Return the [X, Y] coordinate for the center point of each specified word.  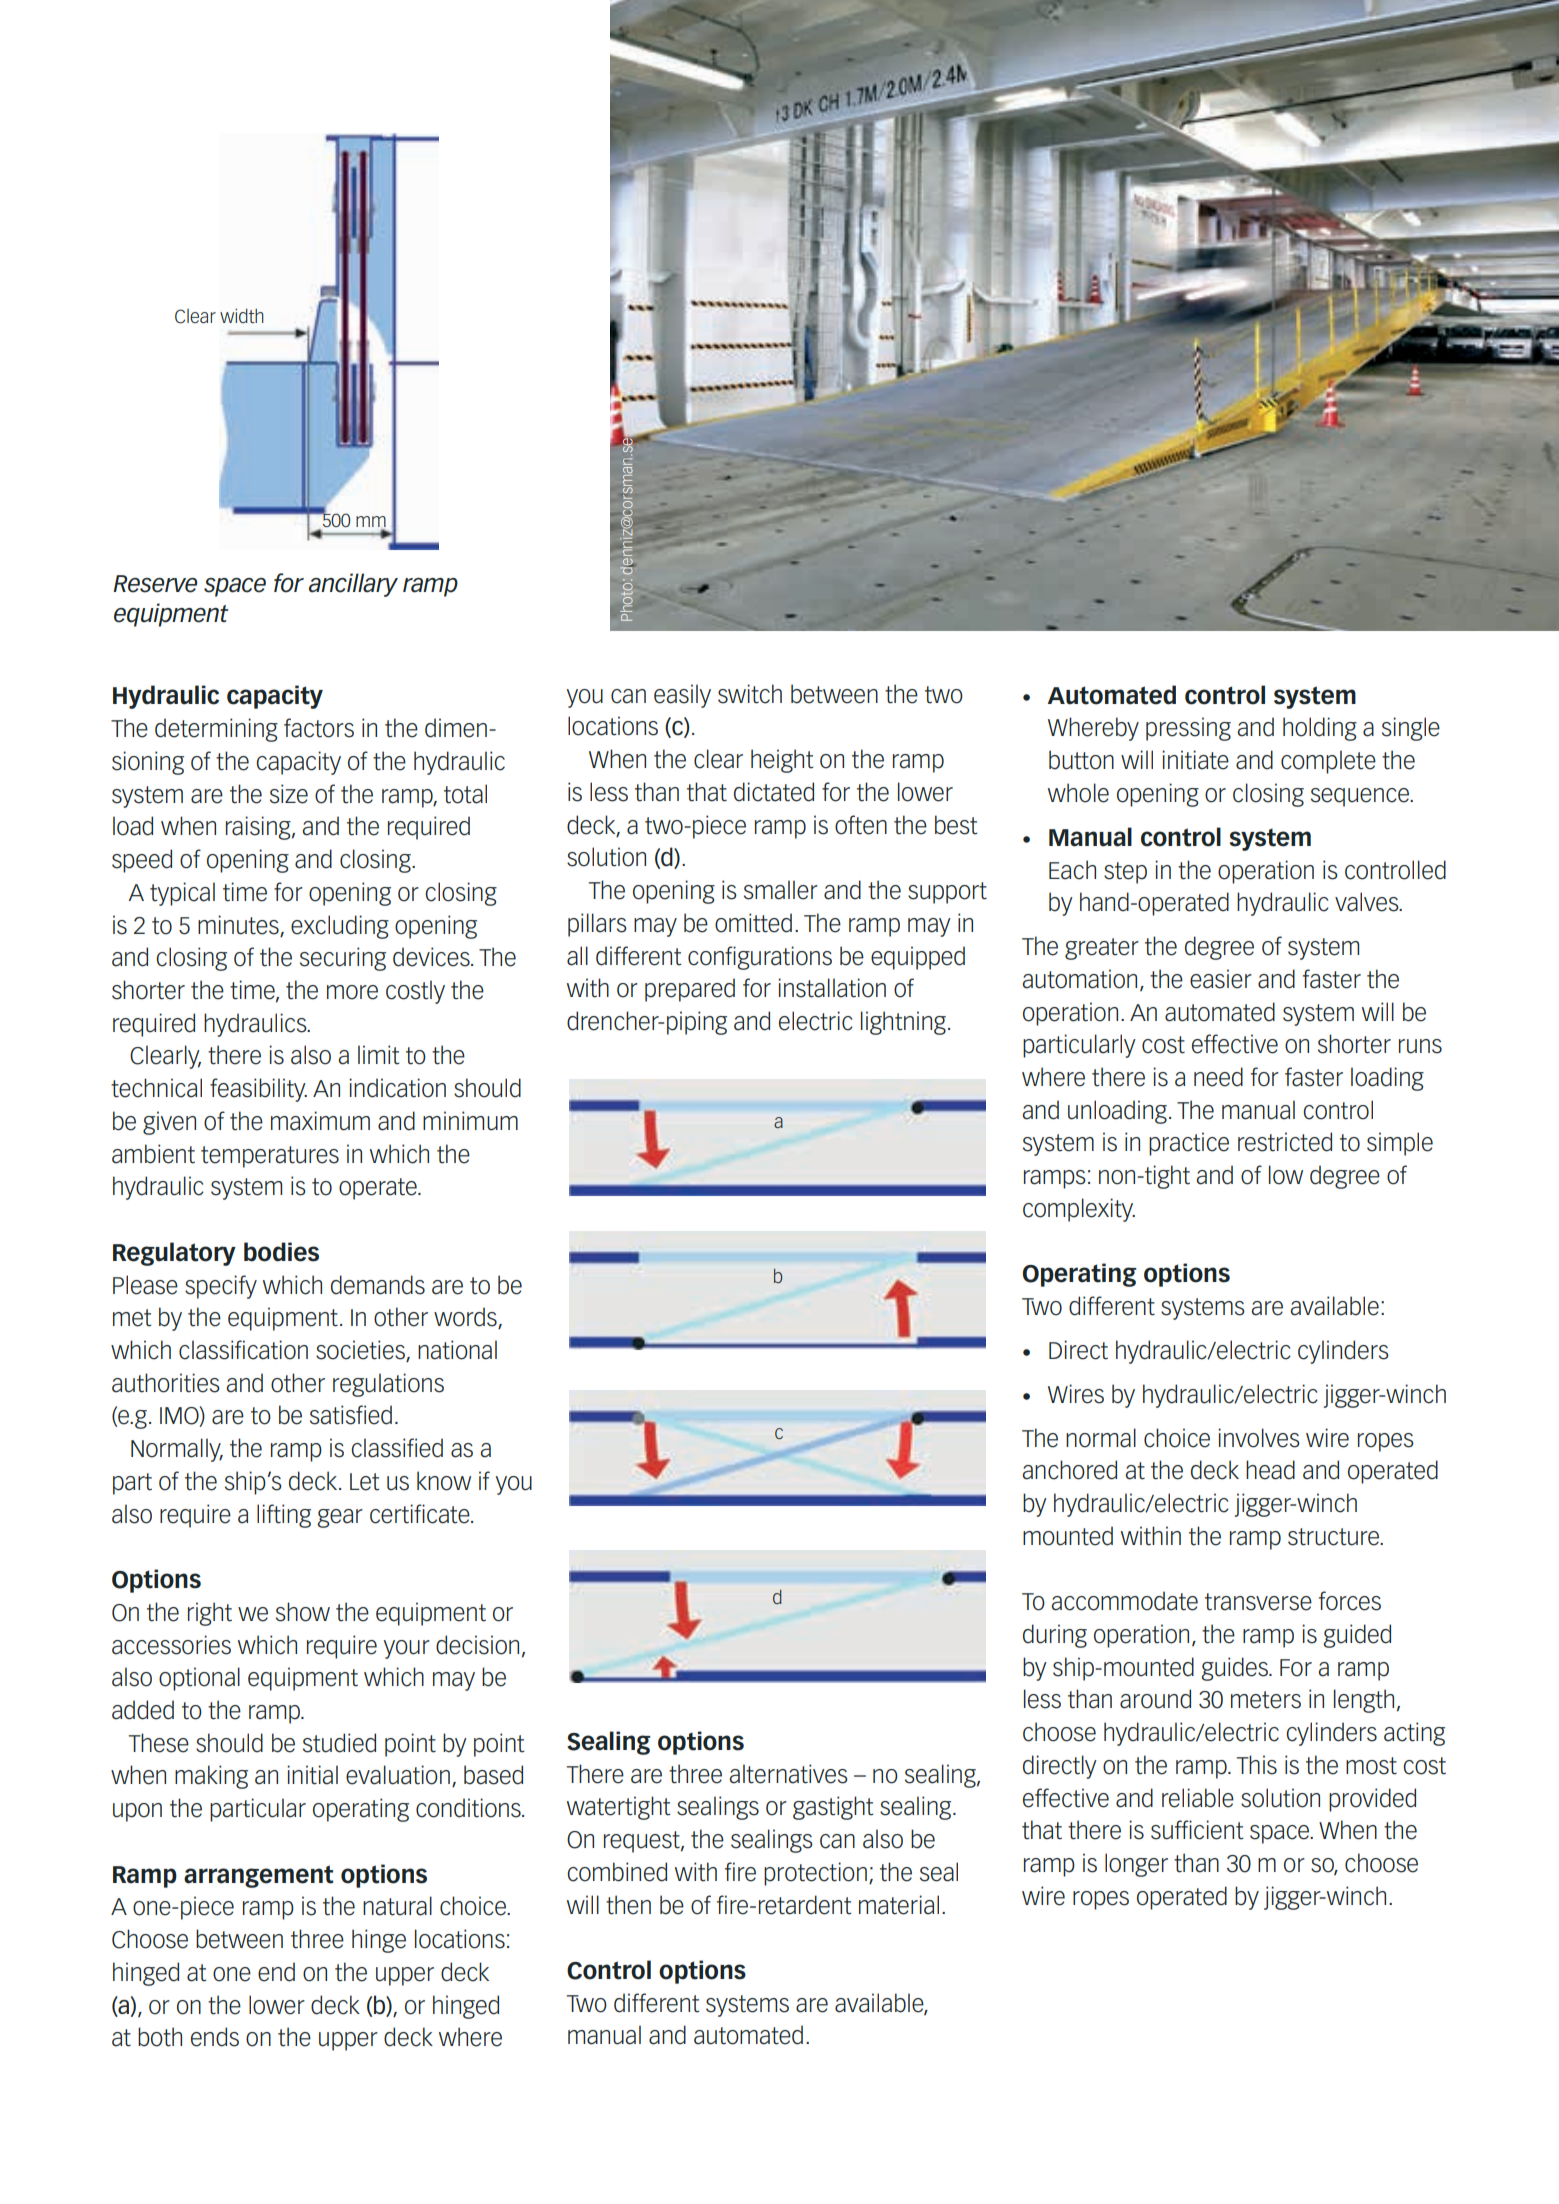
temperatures [270, 1157]
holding [1320, 729]
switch [750, 694]
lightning [903, 1023]
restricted [1285, 1142]
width [242, 315]
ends [215, 2037]
